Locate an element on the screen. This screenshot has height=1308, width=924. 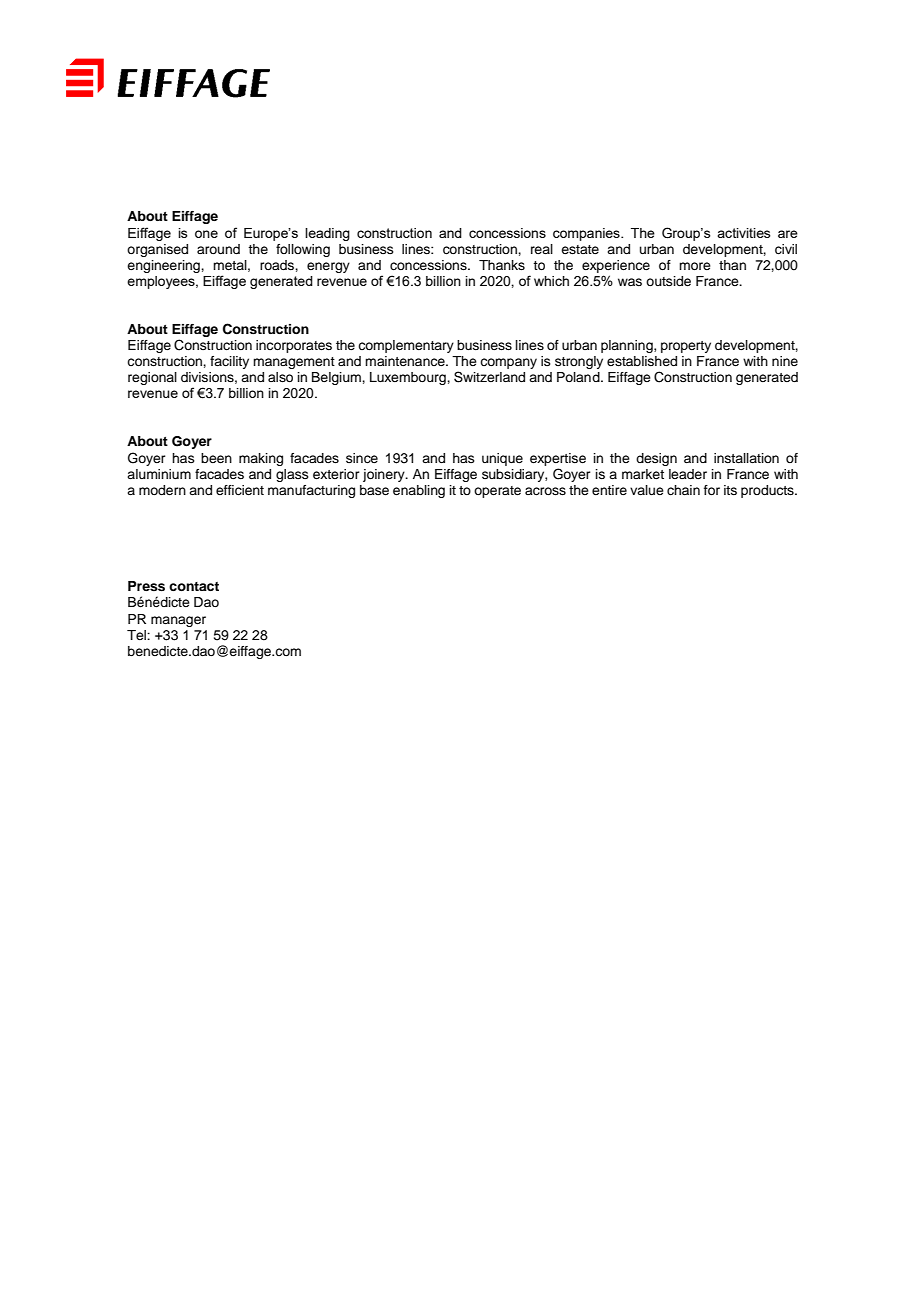
for is located at coordinates (712, 490).
